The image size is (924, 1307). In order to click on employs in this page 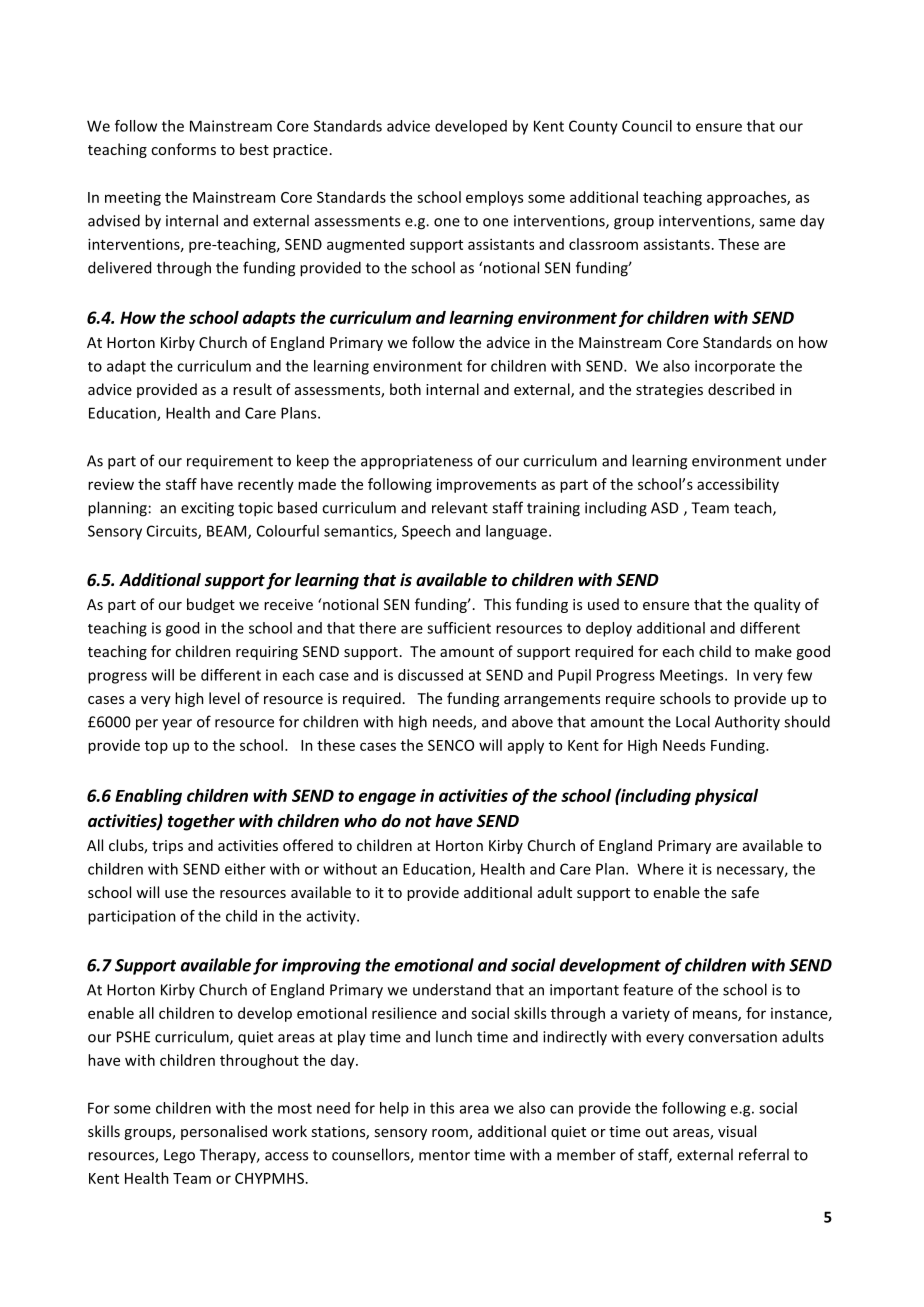, I will do `click(494, 198)`.
